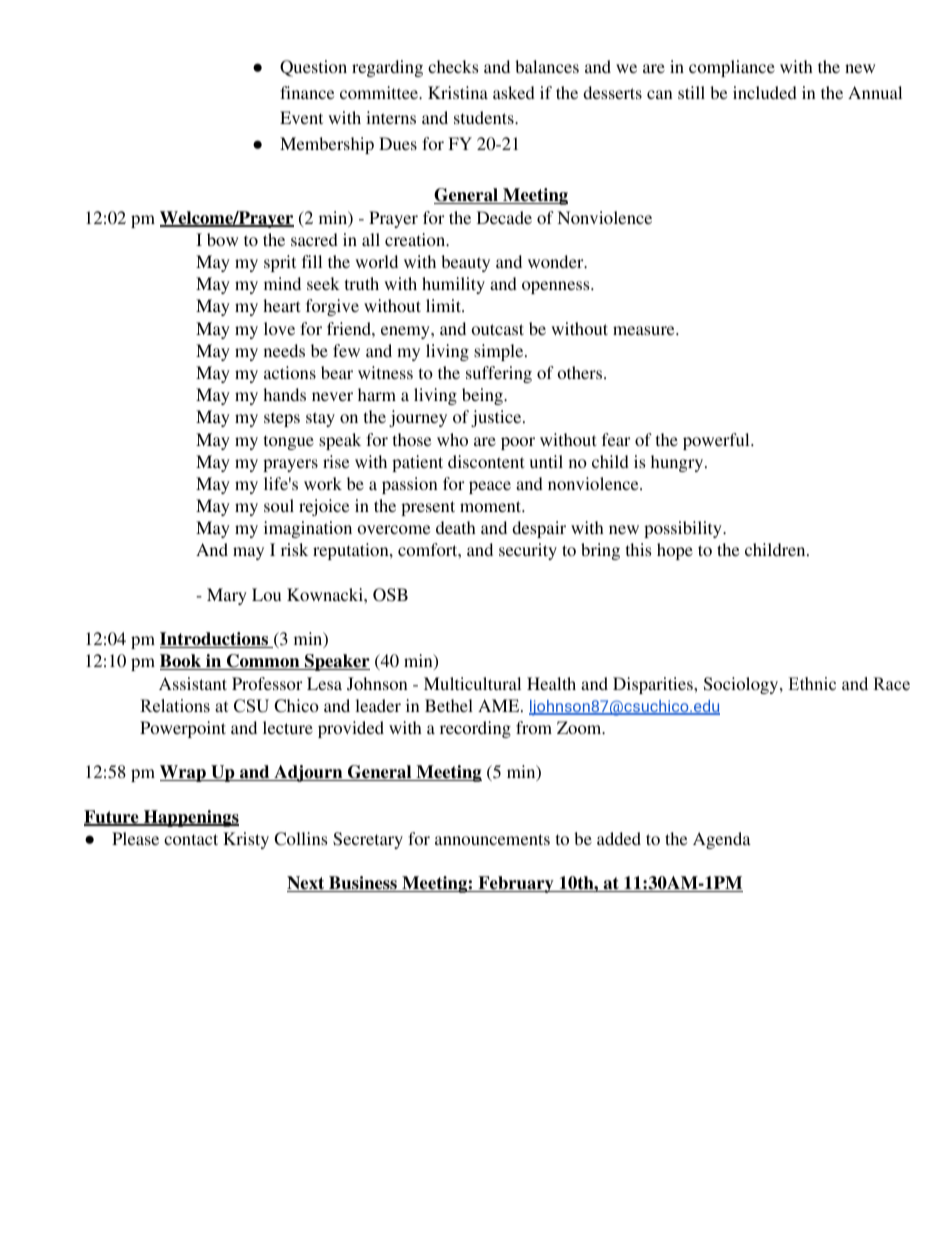 The width and height of the screenshot is (952, 1233). What do you see at coordinates (282, 283) in the screenshot?
I see `mind` at bounding box center [282, 283].
